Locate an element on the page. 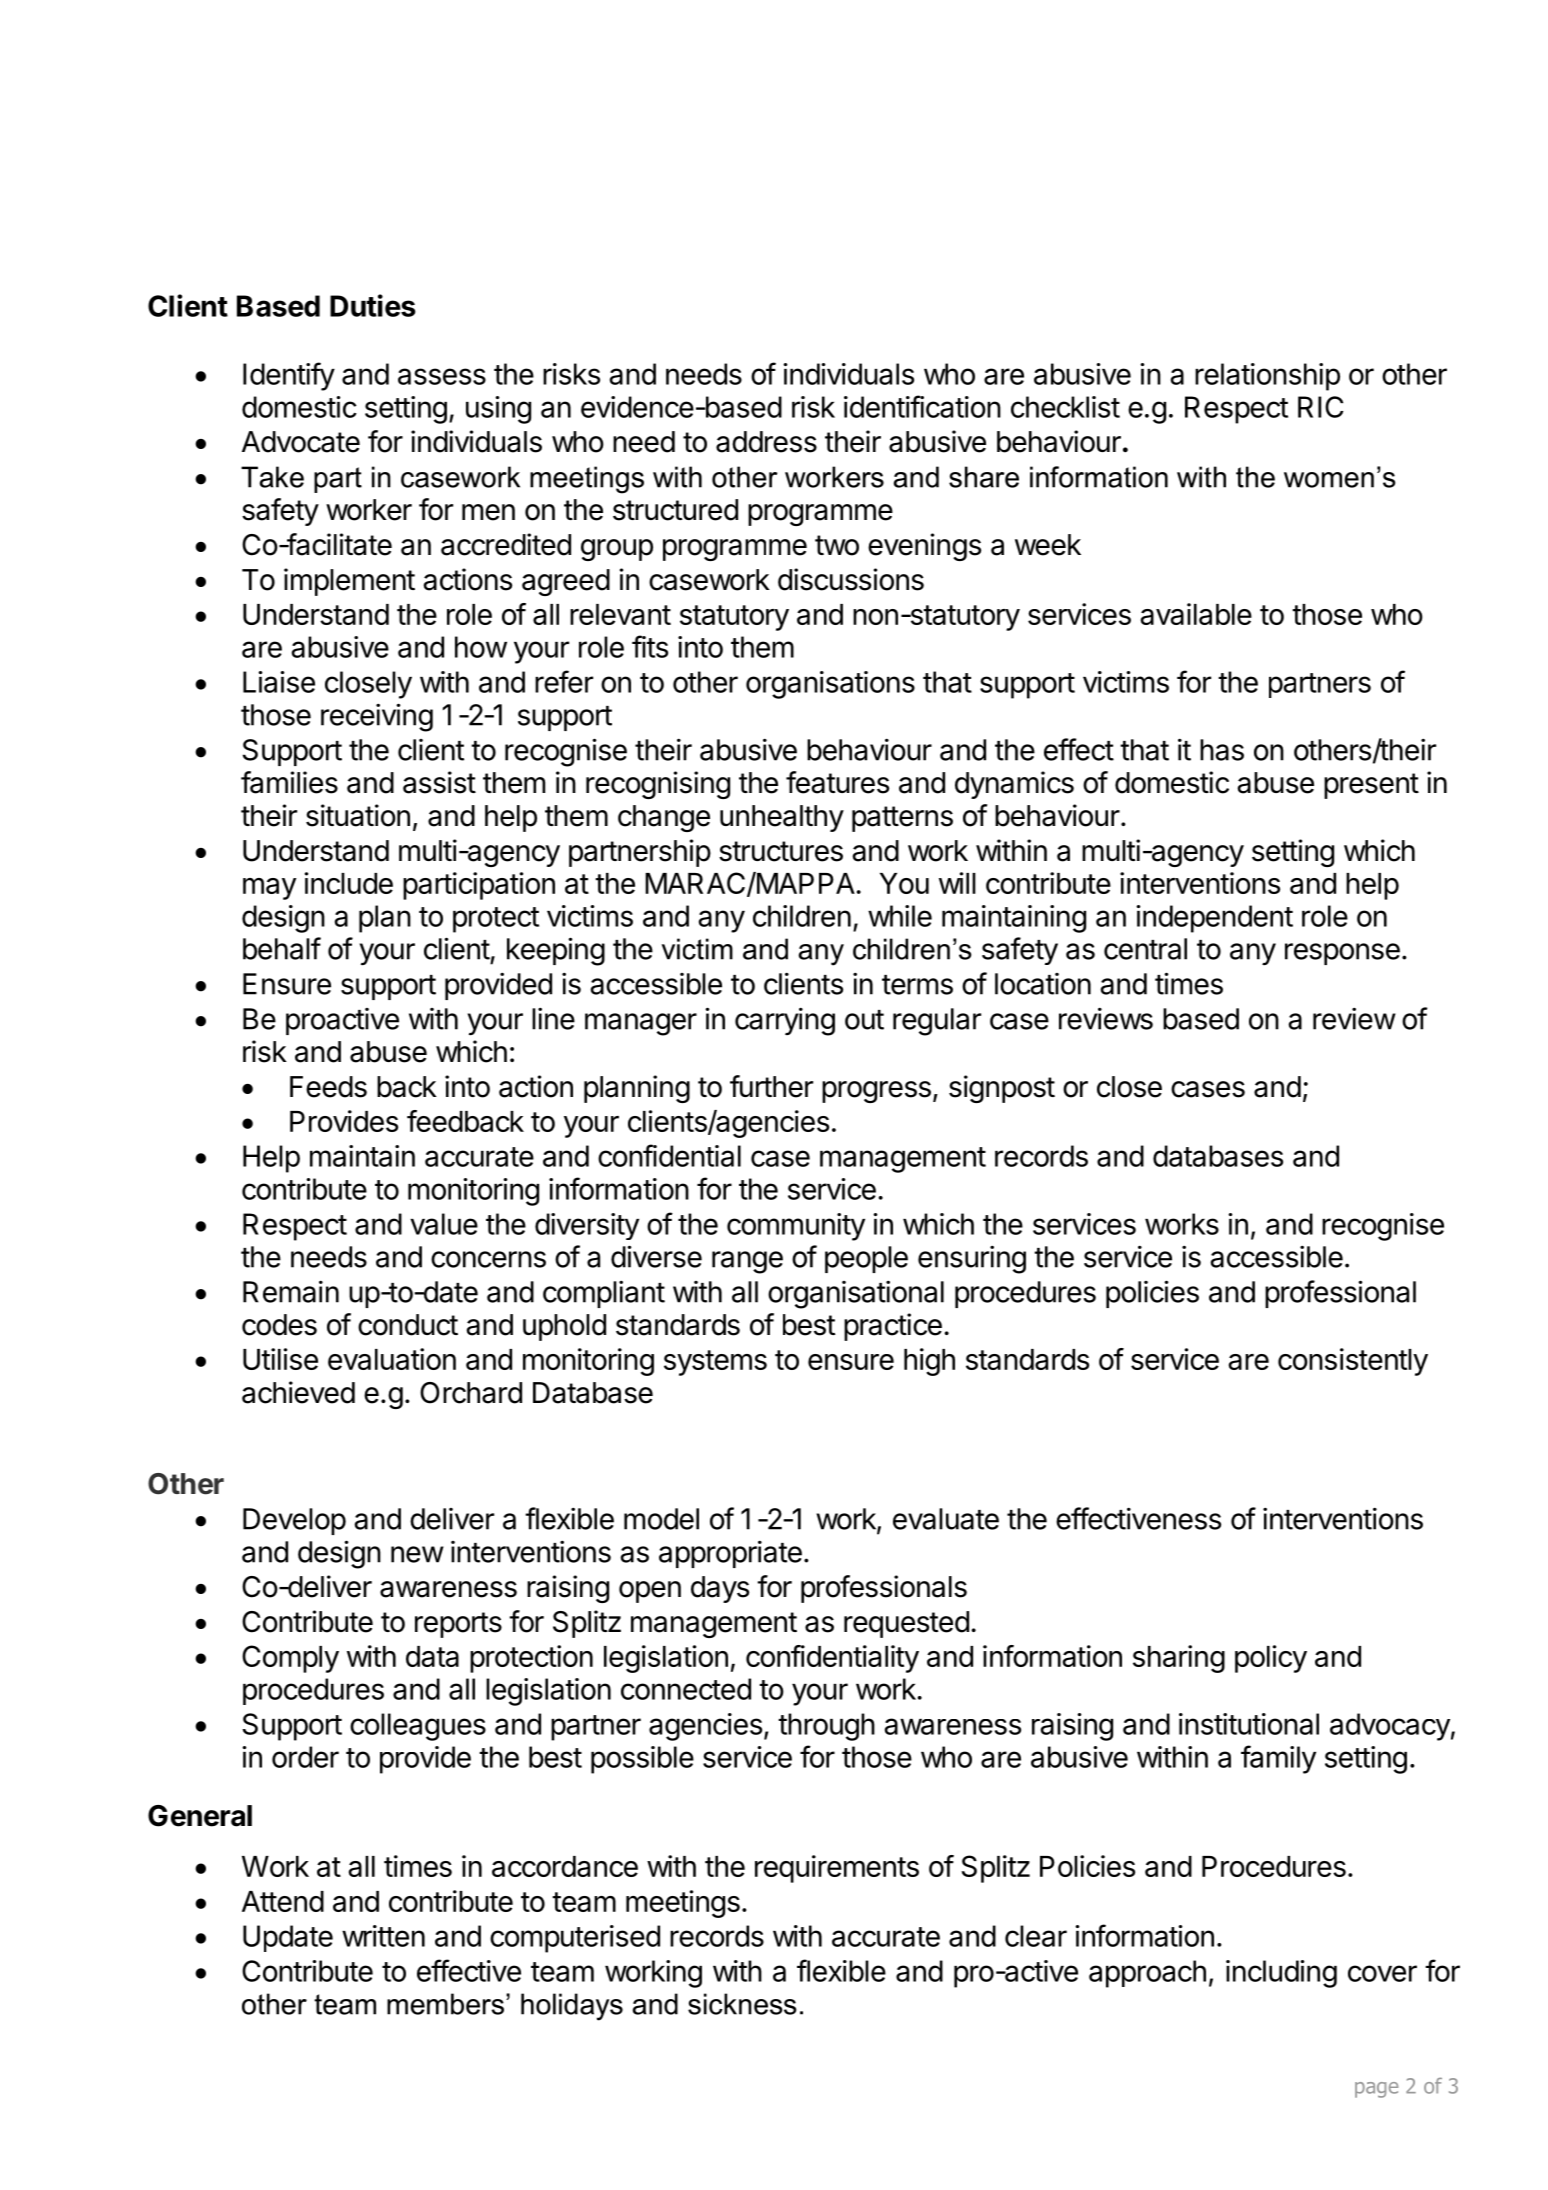 Image resolution: width=1548 pixels, height=2190 pixels. independent is located at coordinates (1214, 919).
